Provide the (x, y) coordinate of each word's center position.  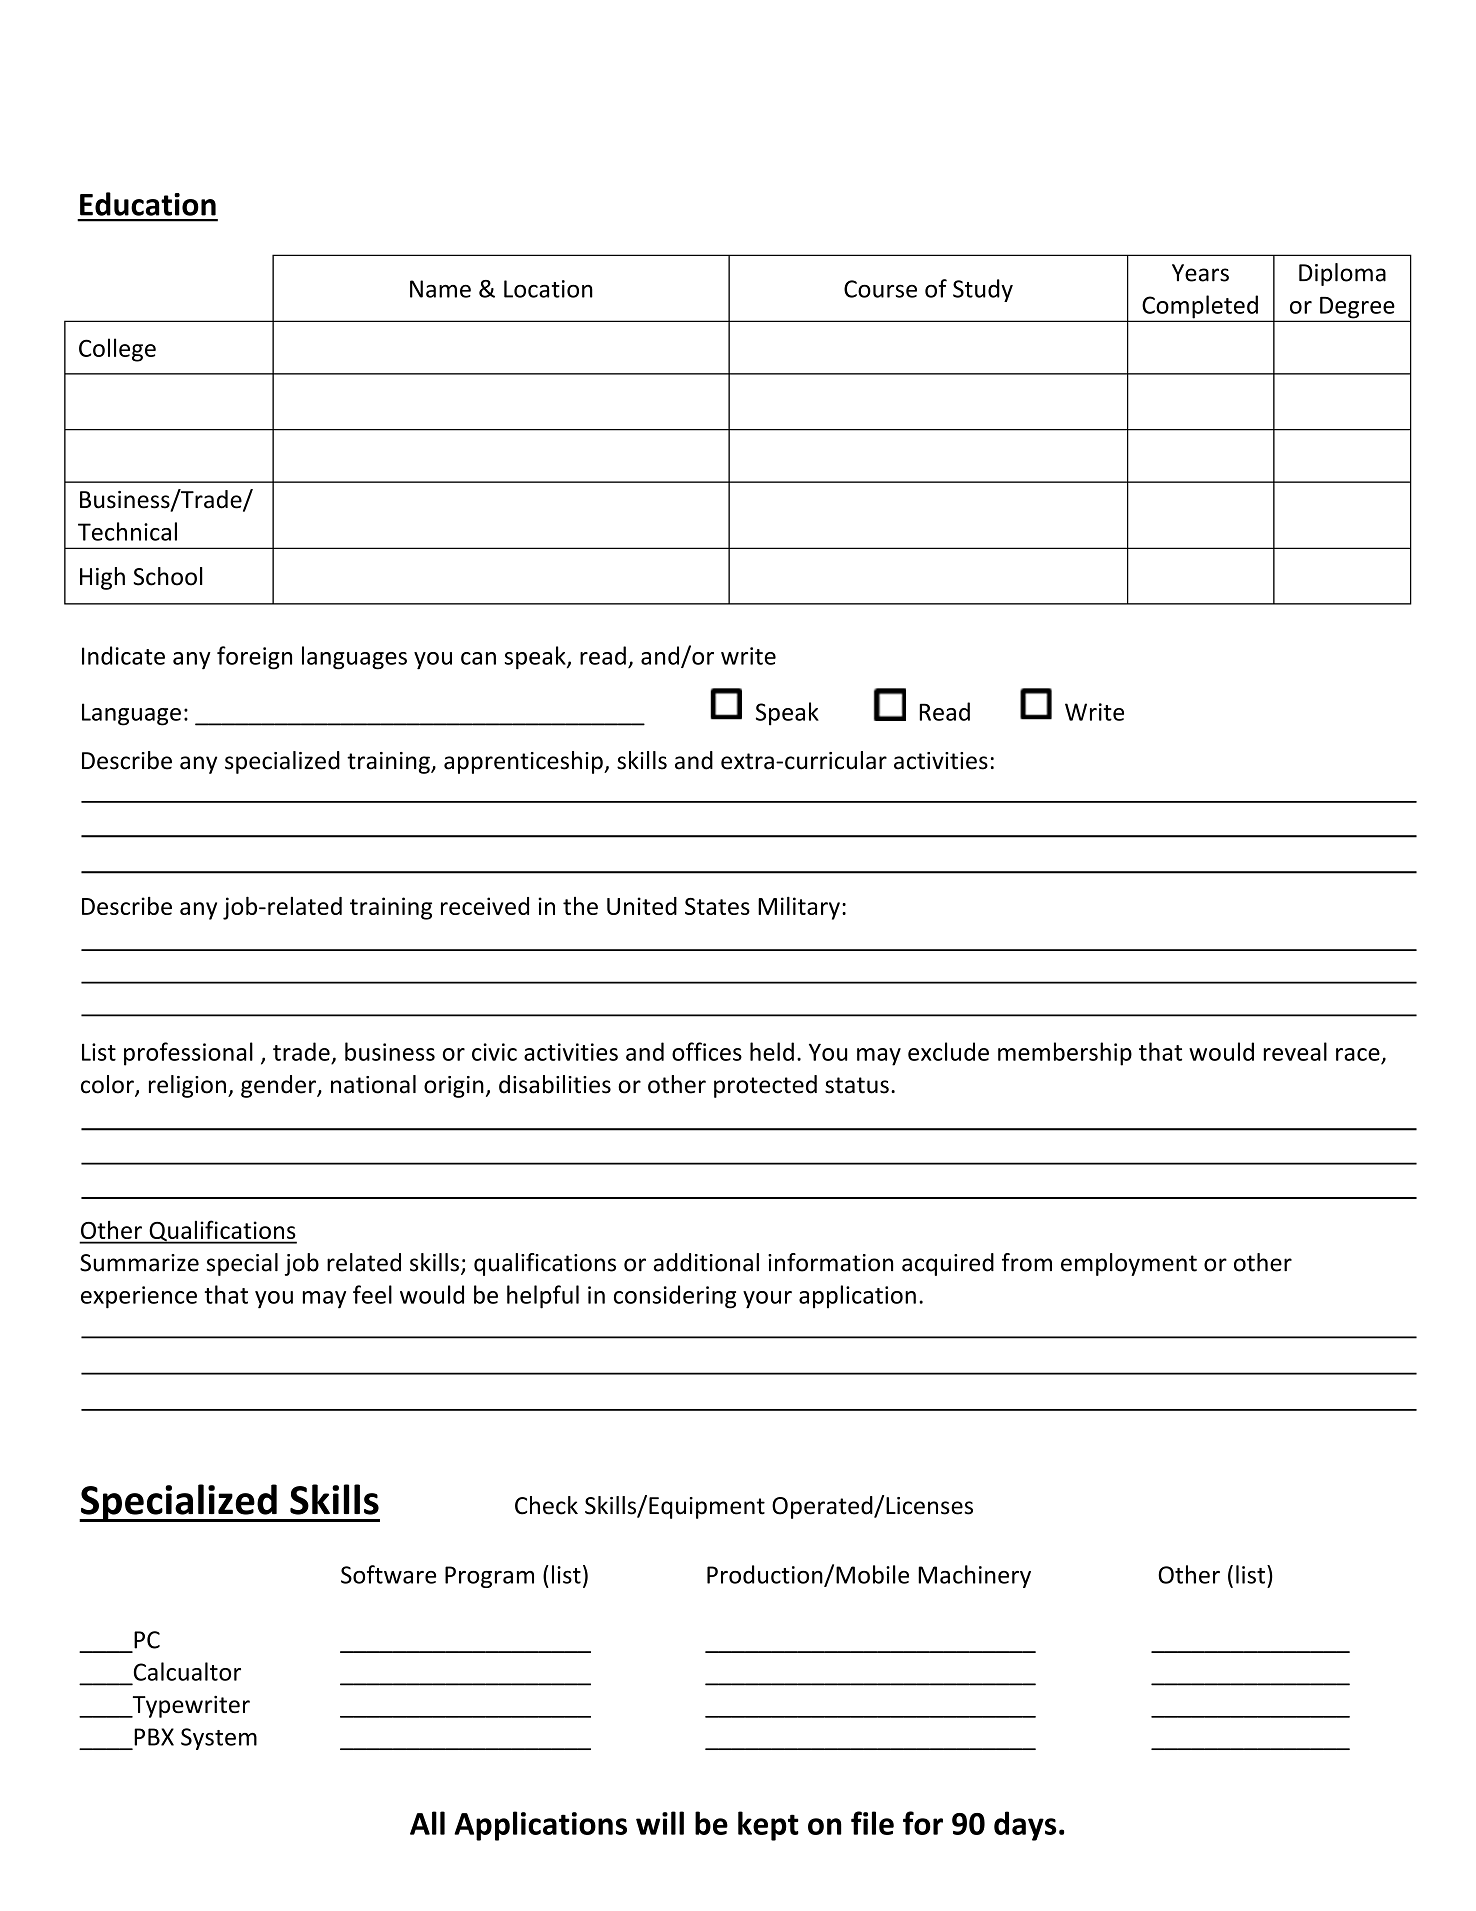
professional (188, 1054)
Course (880, 289)
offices (707, 1051)
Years (1200, 273)
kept (768, 1826)
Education (148, 204)
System (219, 1739)
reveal (1295, 1051)
